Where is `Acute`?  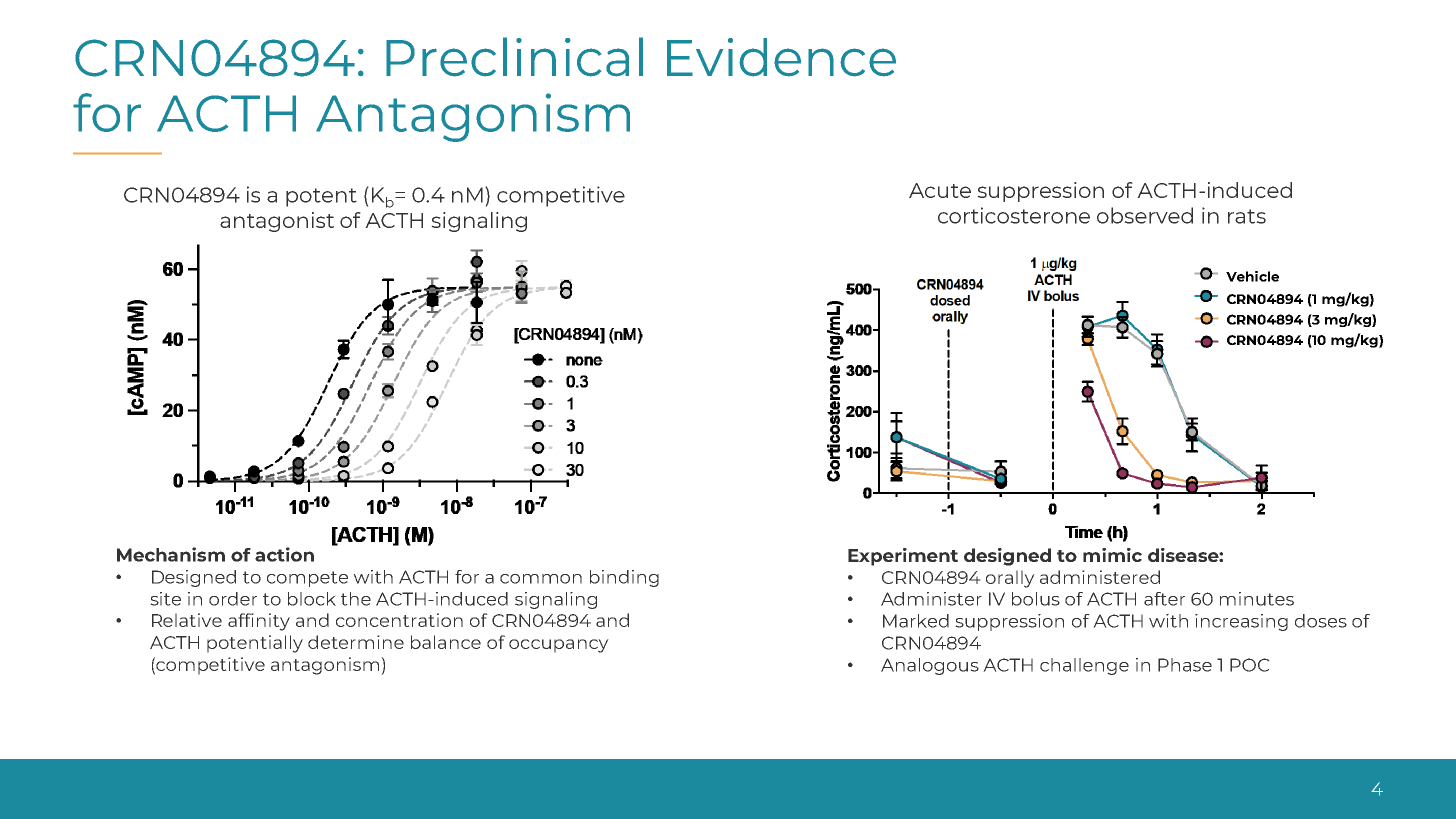
Acute is located at coordinates (940, 190).
